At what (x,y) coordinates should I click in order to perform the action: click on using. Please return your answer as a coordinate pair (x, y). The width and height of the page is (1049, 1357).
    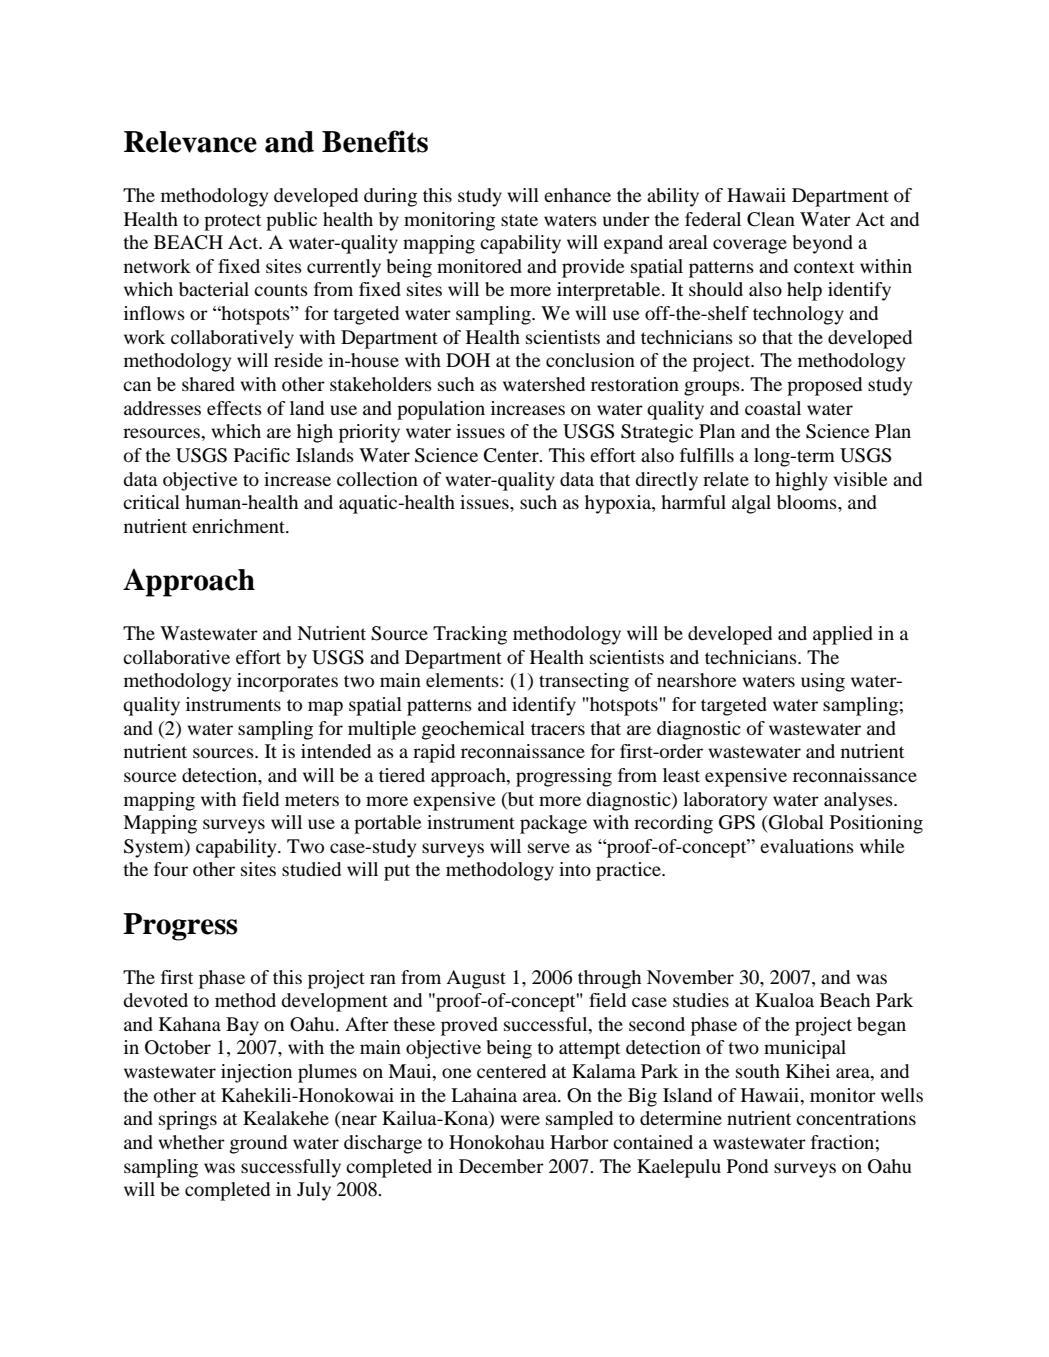
    Looking at the image, I should click on (823, 682).
